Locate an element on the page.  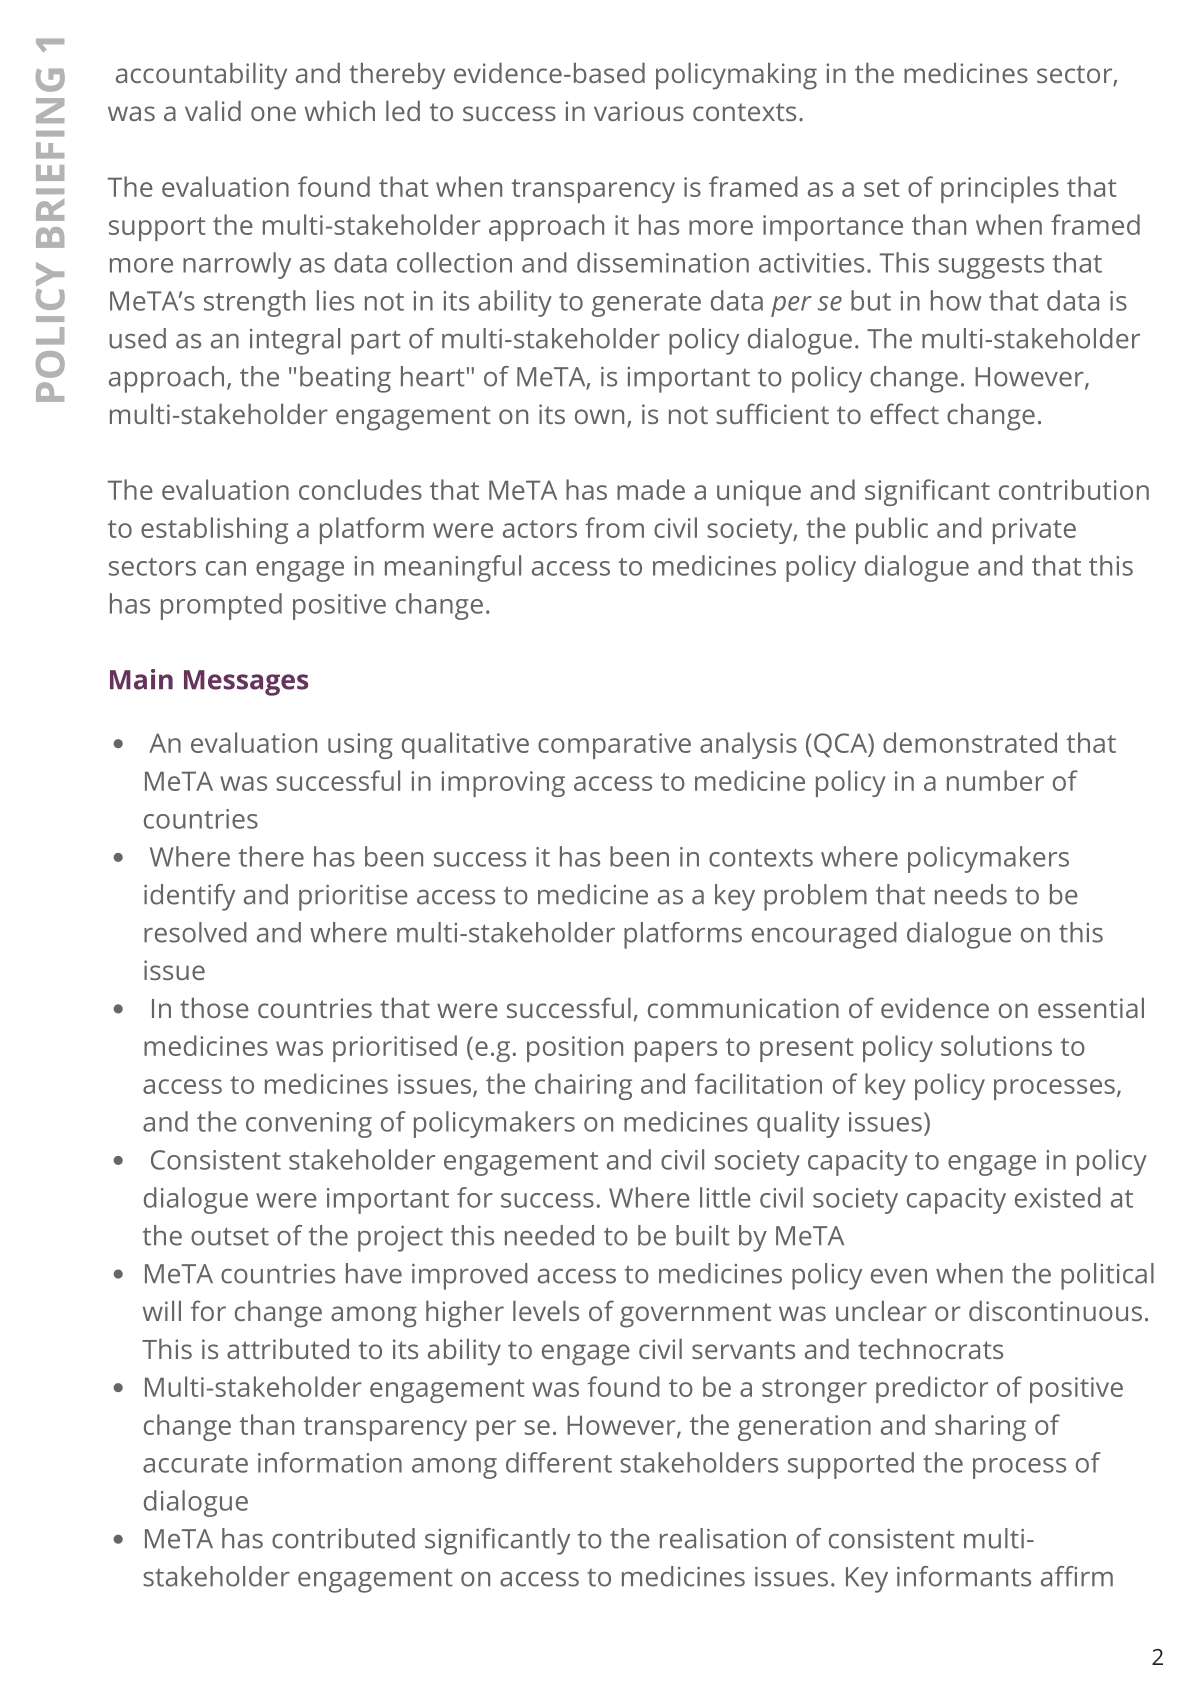
various is located at coordinates (639, 111).
